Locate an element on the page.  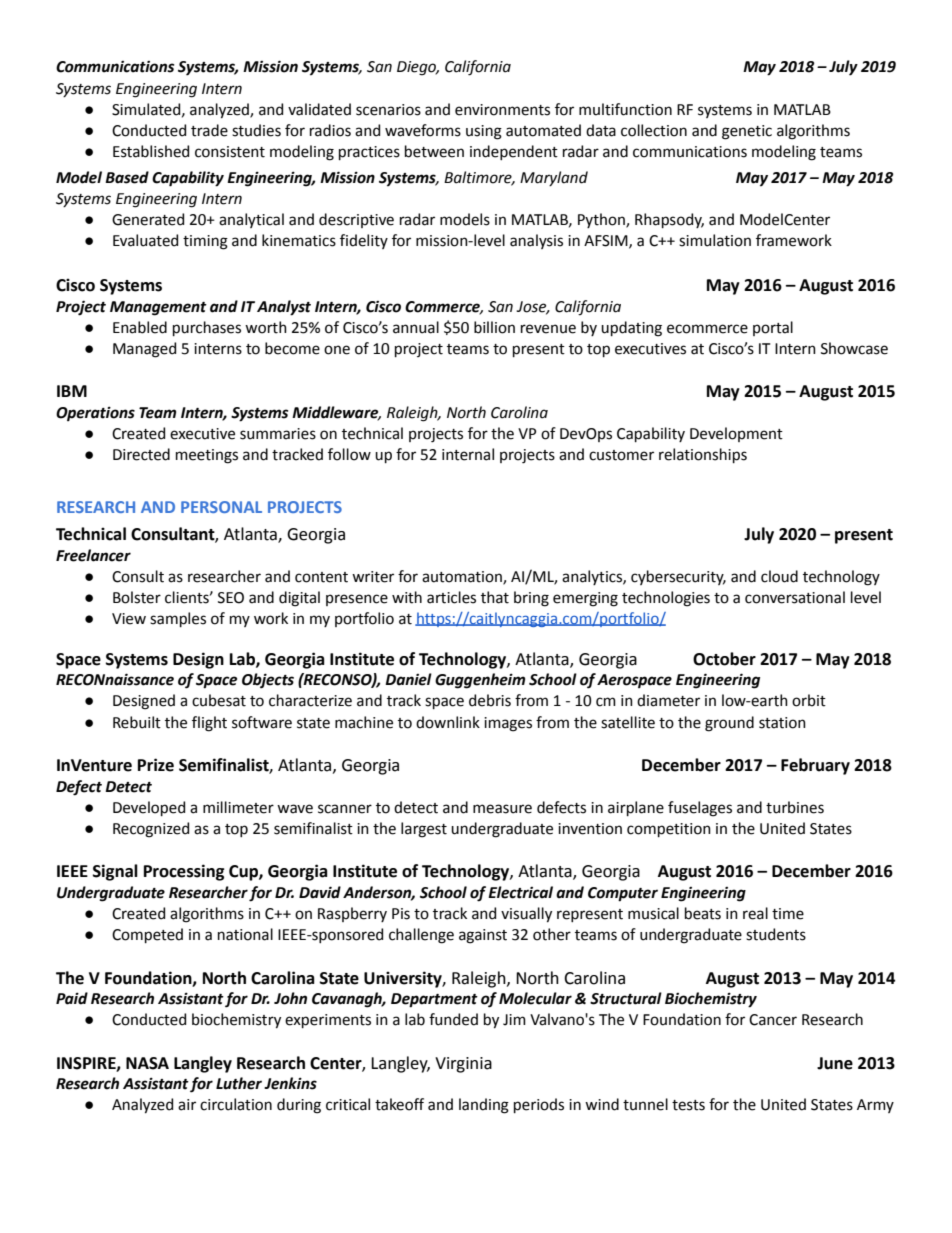
Virginia is located at coordinates (463, 1065).
